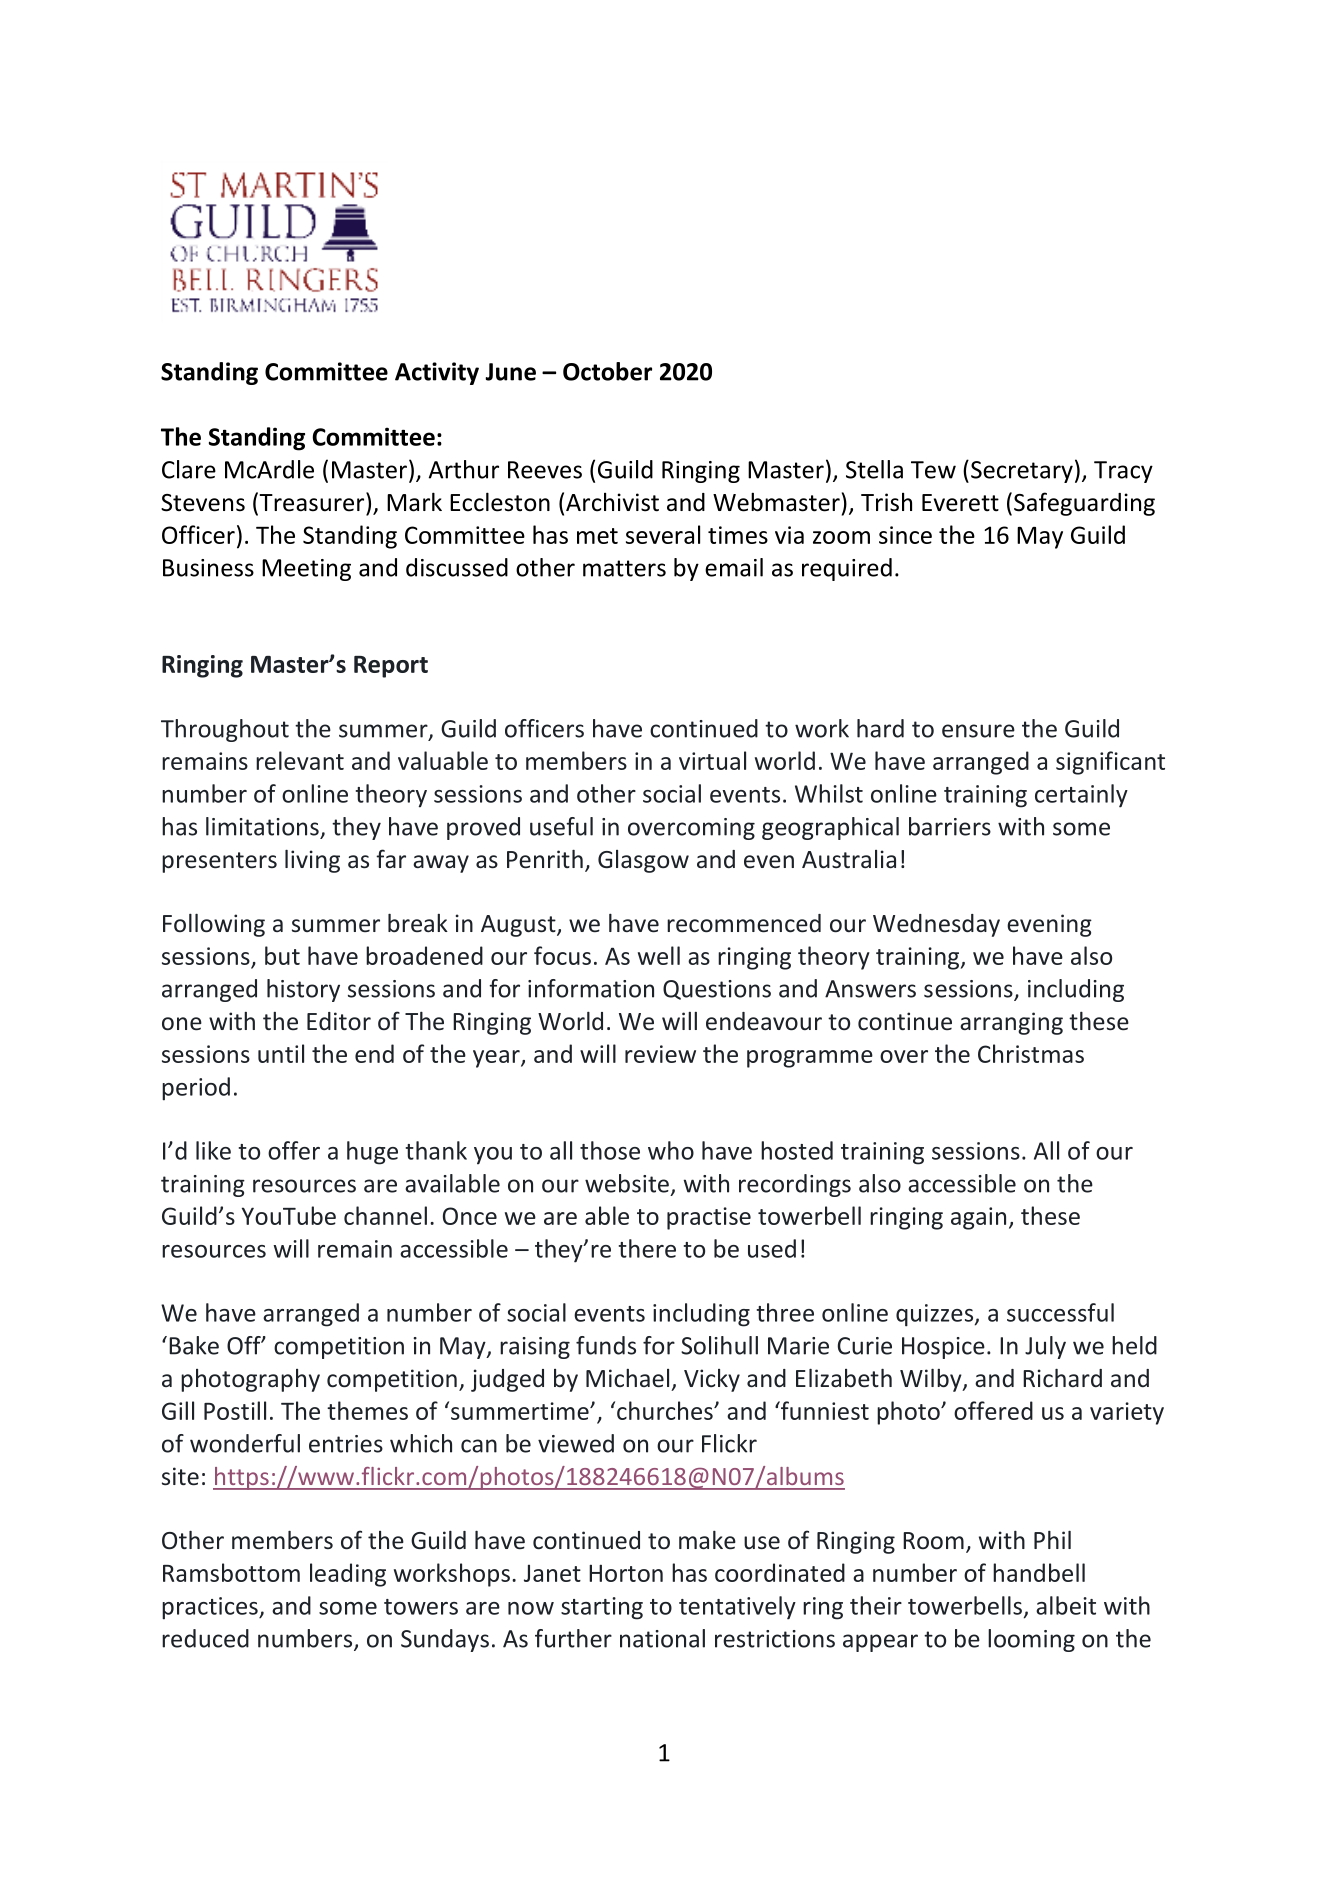 This screenshot has width=1328, height=1880. I want to click on history, so click(303, 990).
